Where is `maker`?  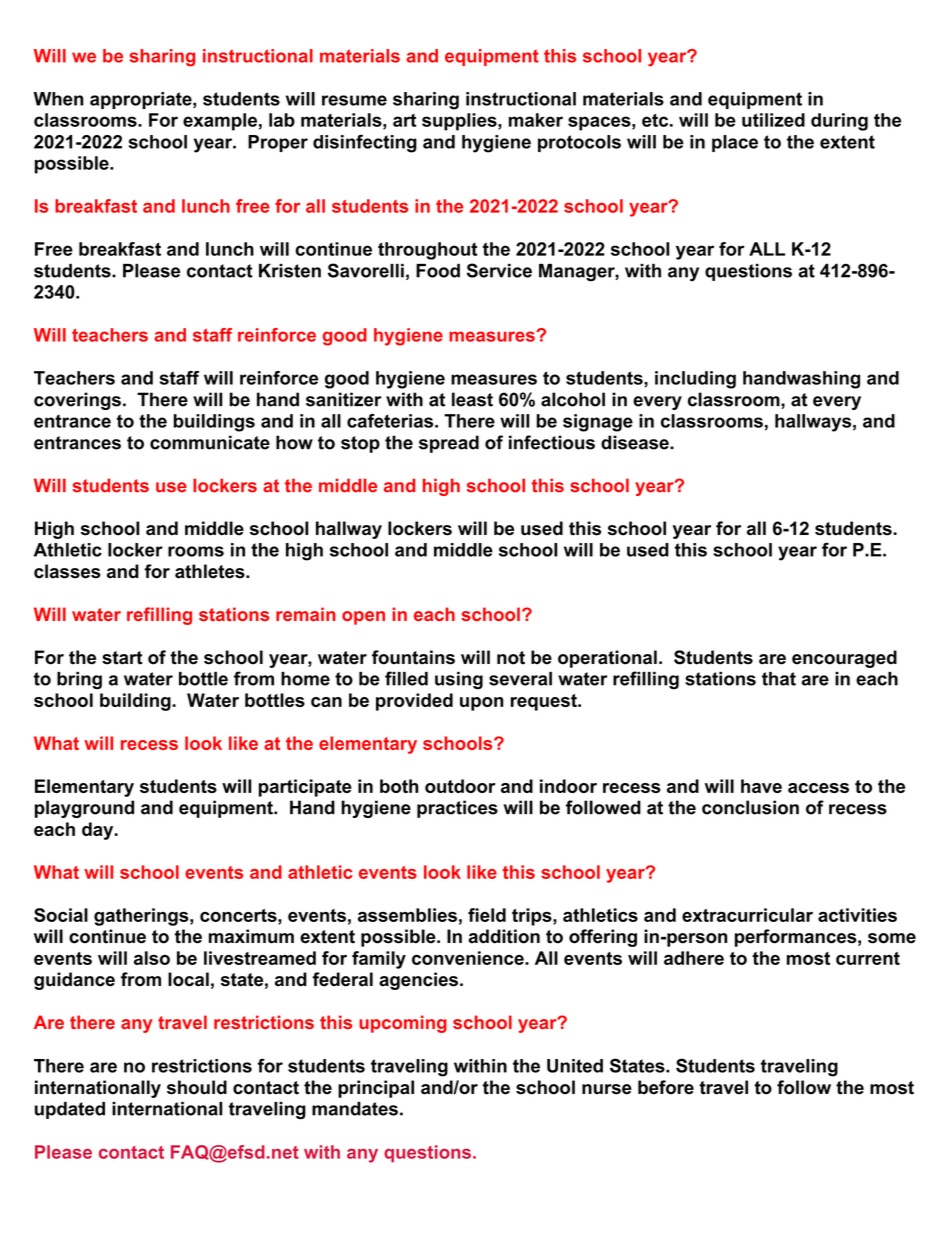 maker is located at coordinates (536, 120).
